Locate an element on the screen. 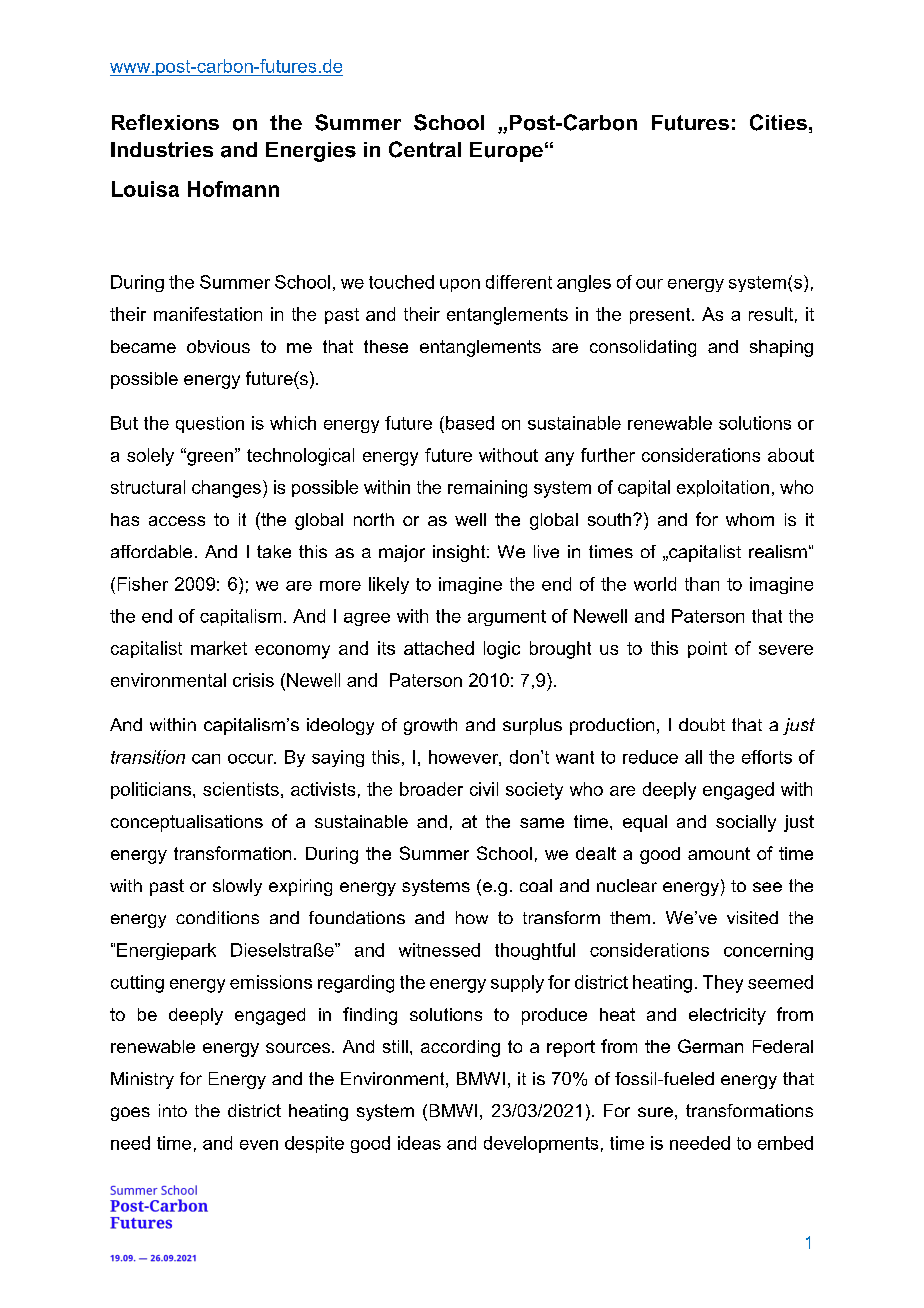 Image resolution: width=924 pixels, height=1308 pixels. sure is located at coordinates (655, 1112).
